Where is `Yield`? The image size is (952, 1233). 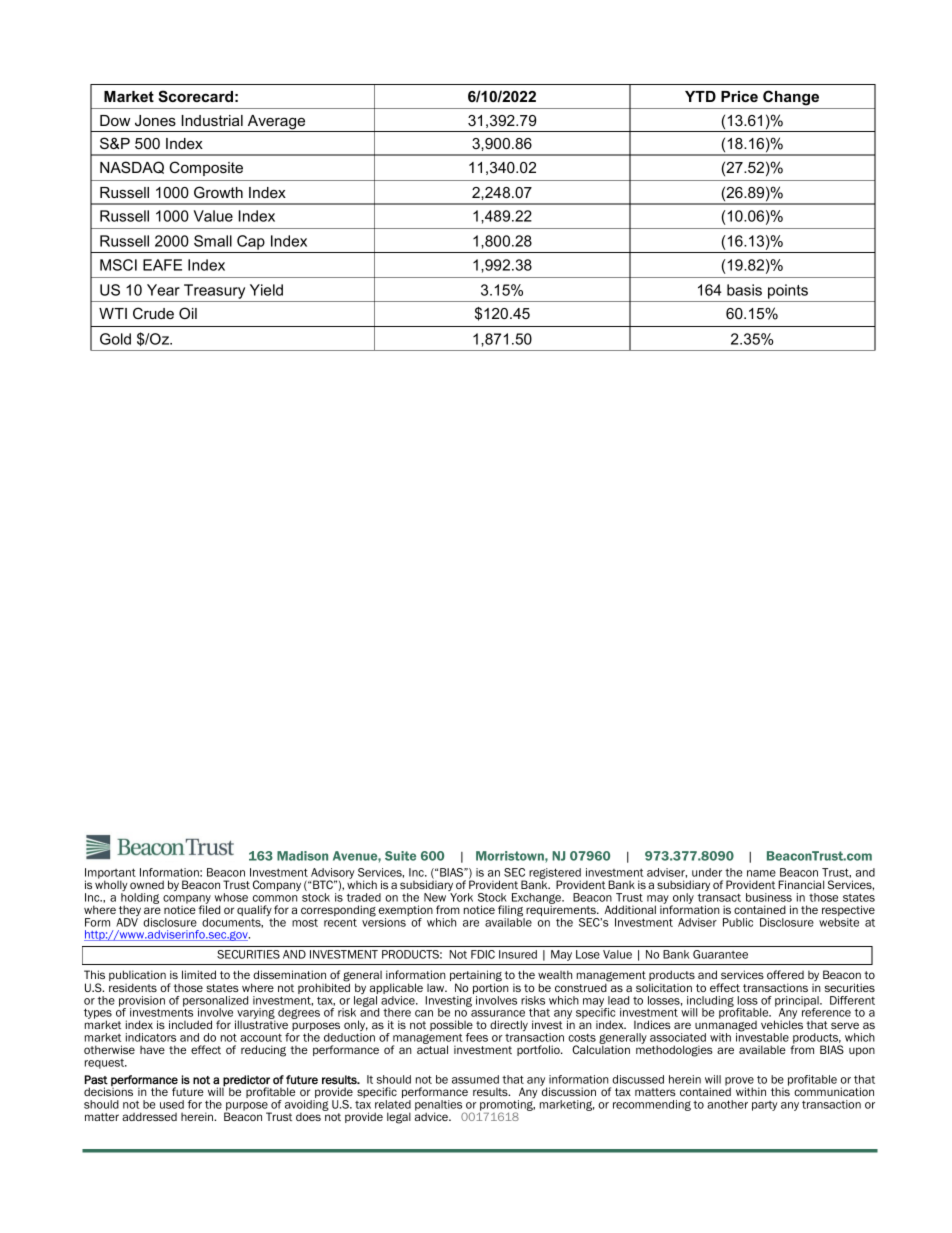
Yield is located at coordinates (266, 290).
